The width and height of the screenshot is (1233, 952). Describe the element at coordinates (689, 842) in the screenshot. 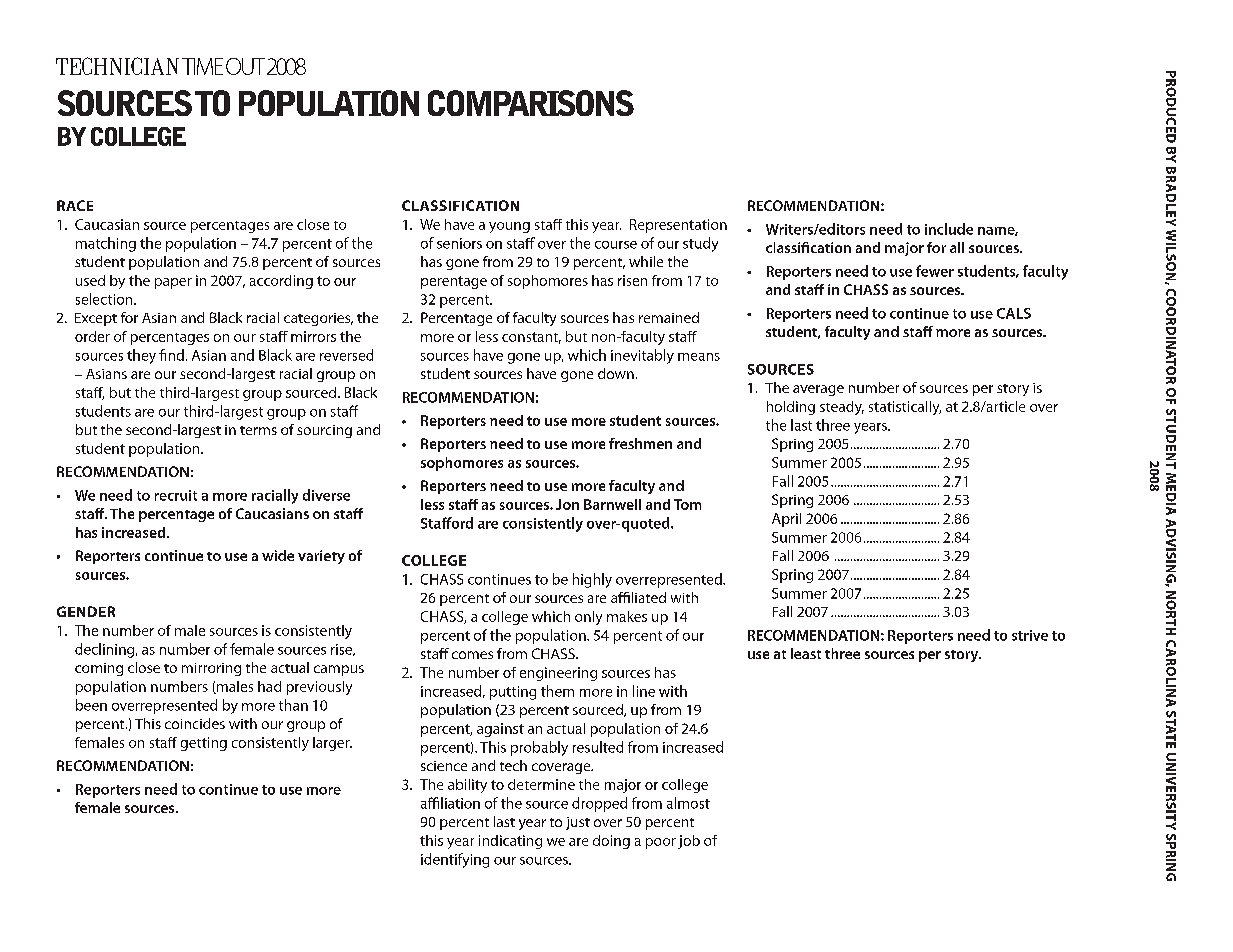

I see `job` at that location.
